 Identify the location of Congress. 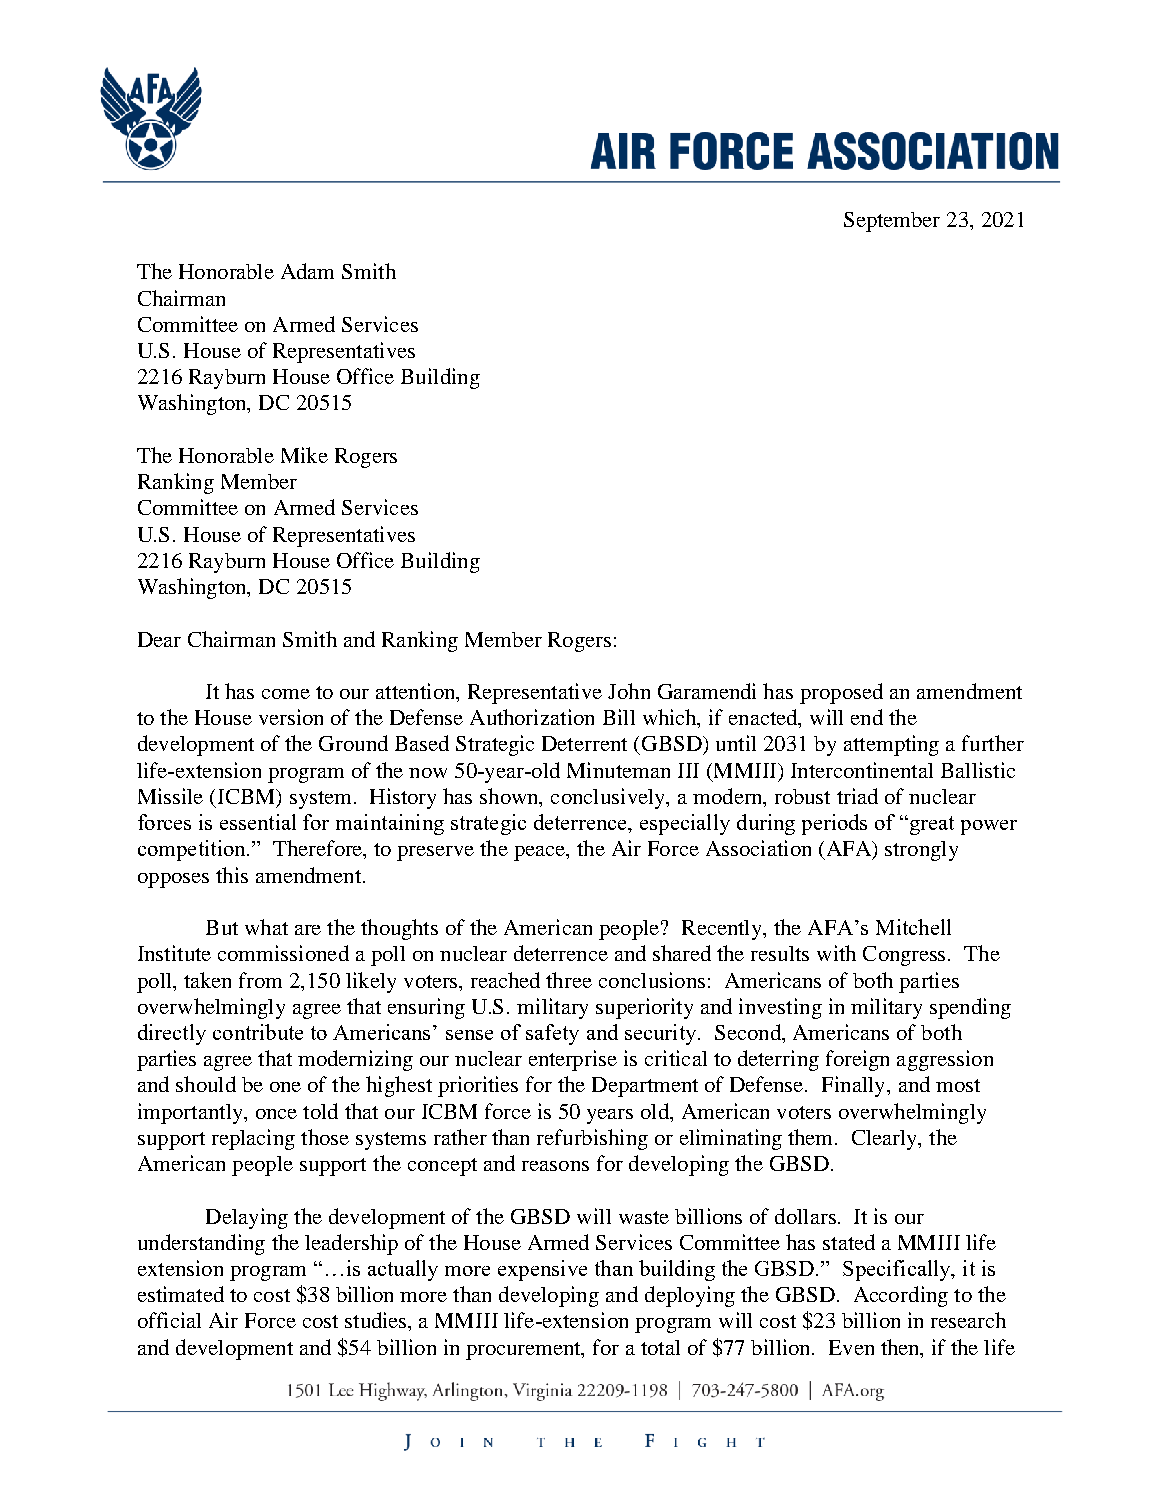
(906, 956).
